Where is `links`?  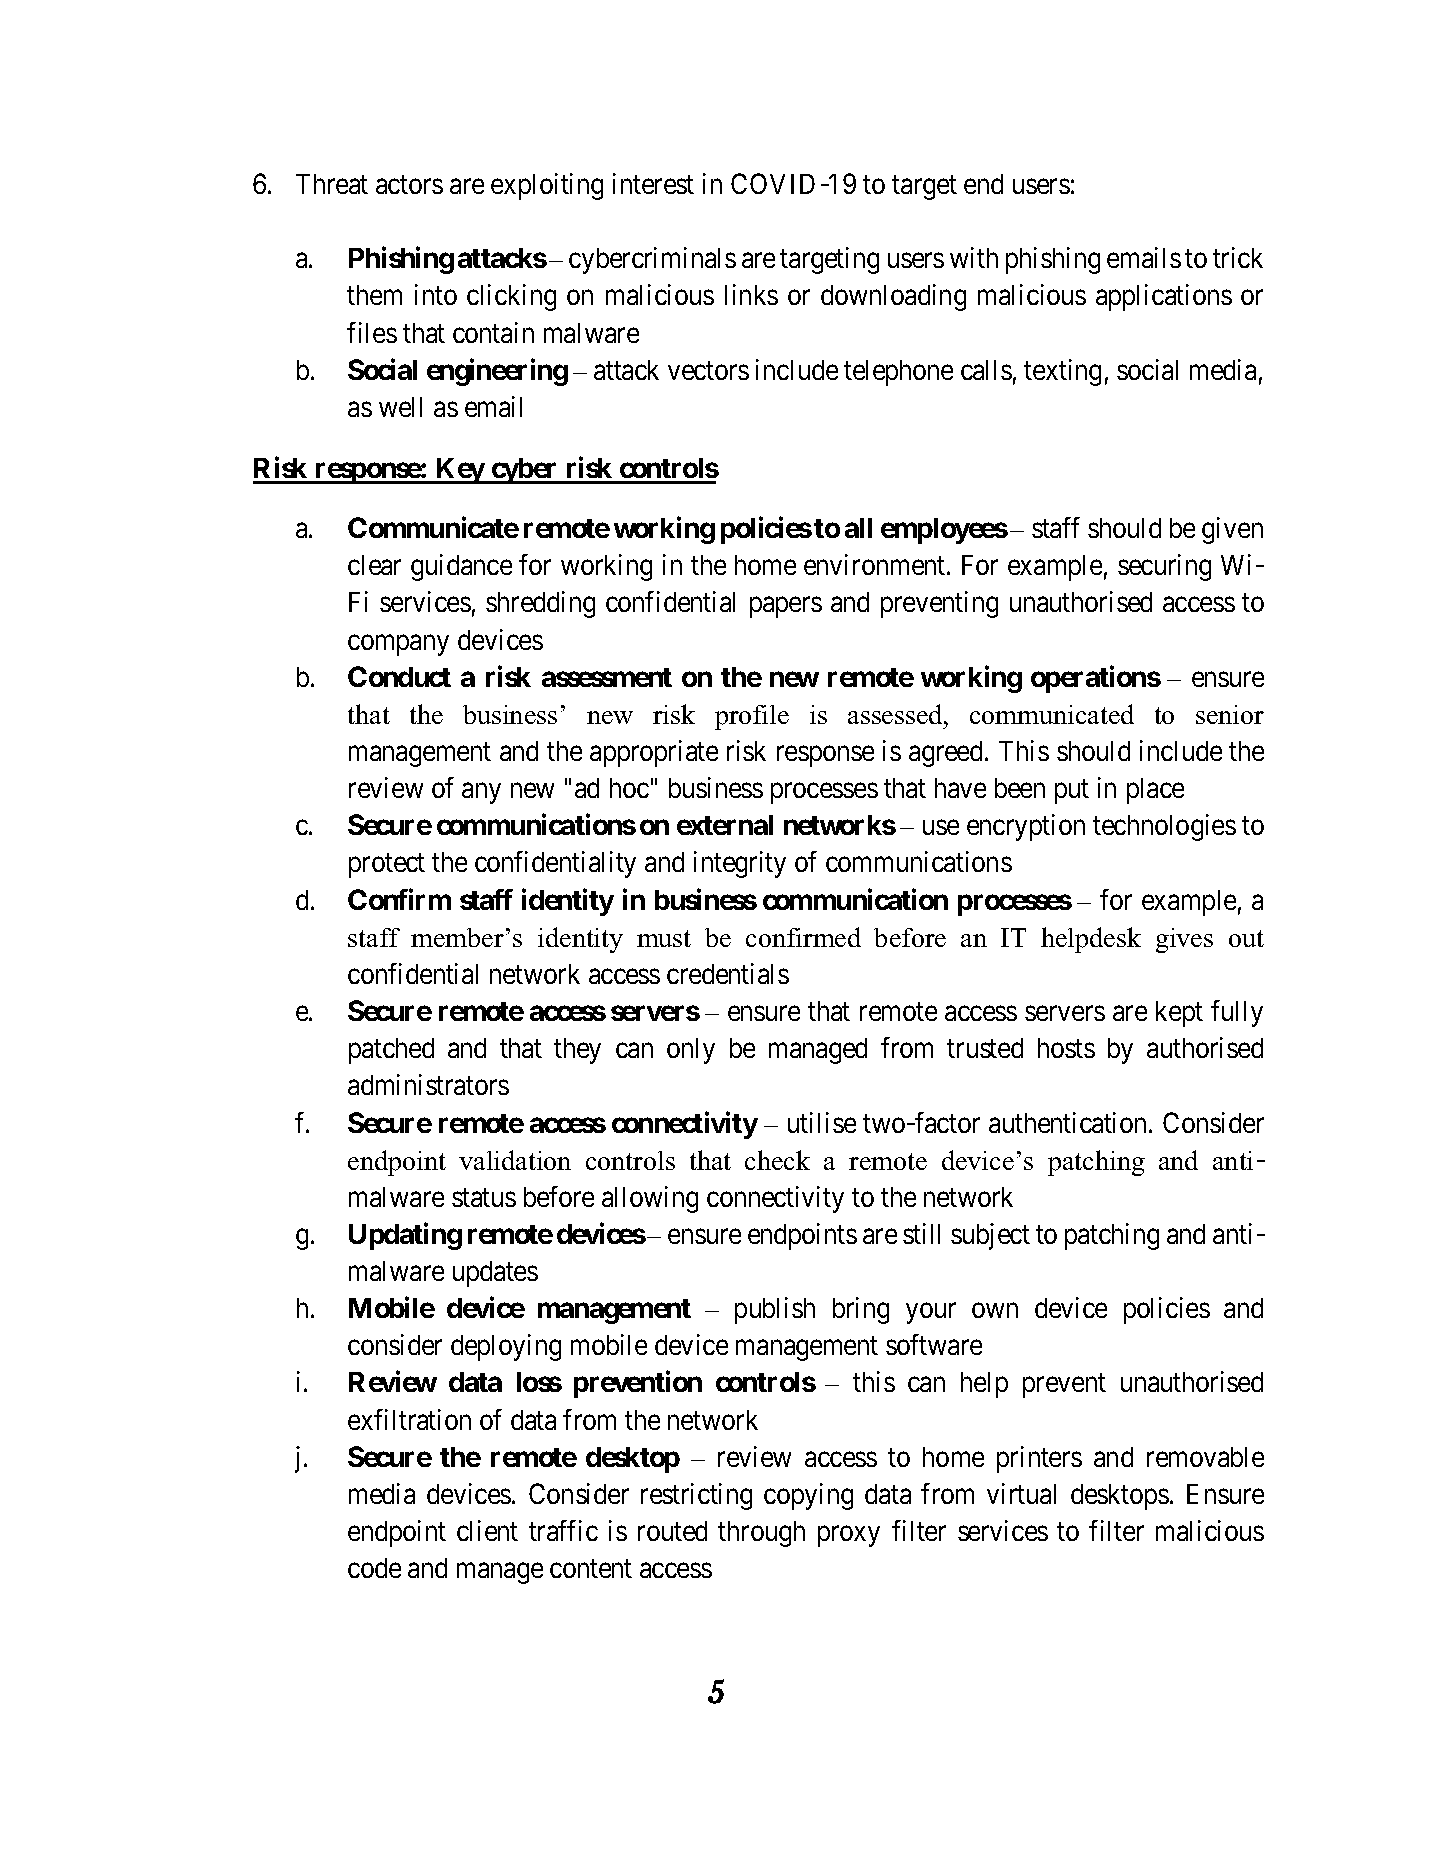 links is located at coordinates (751, 294).
